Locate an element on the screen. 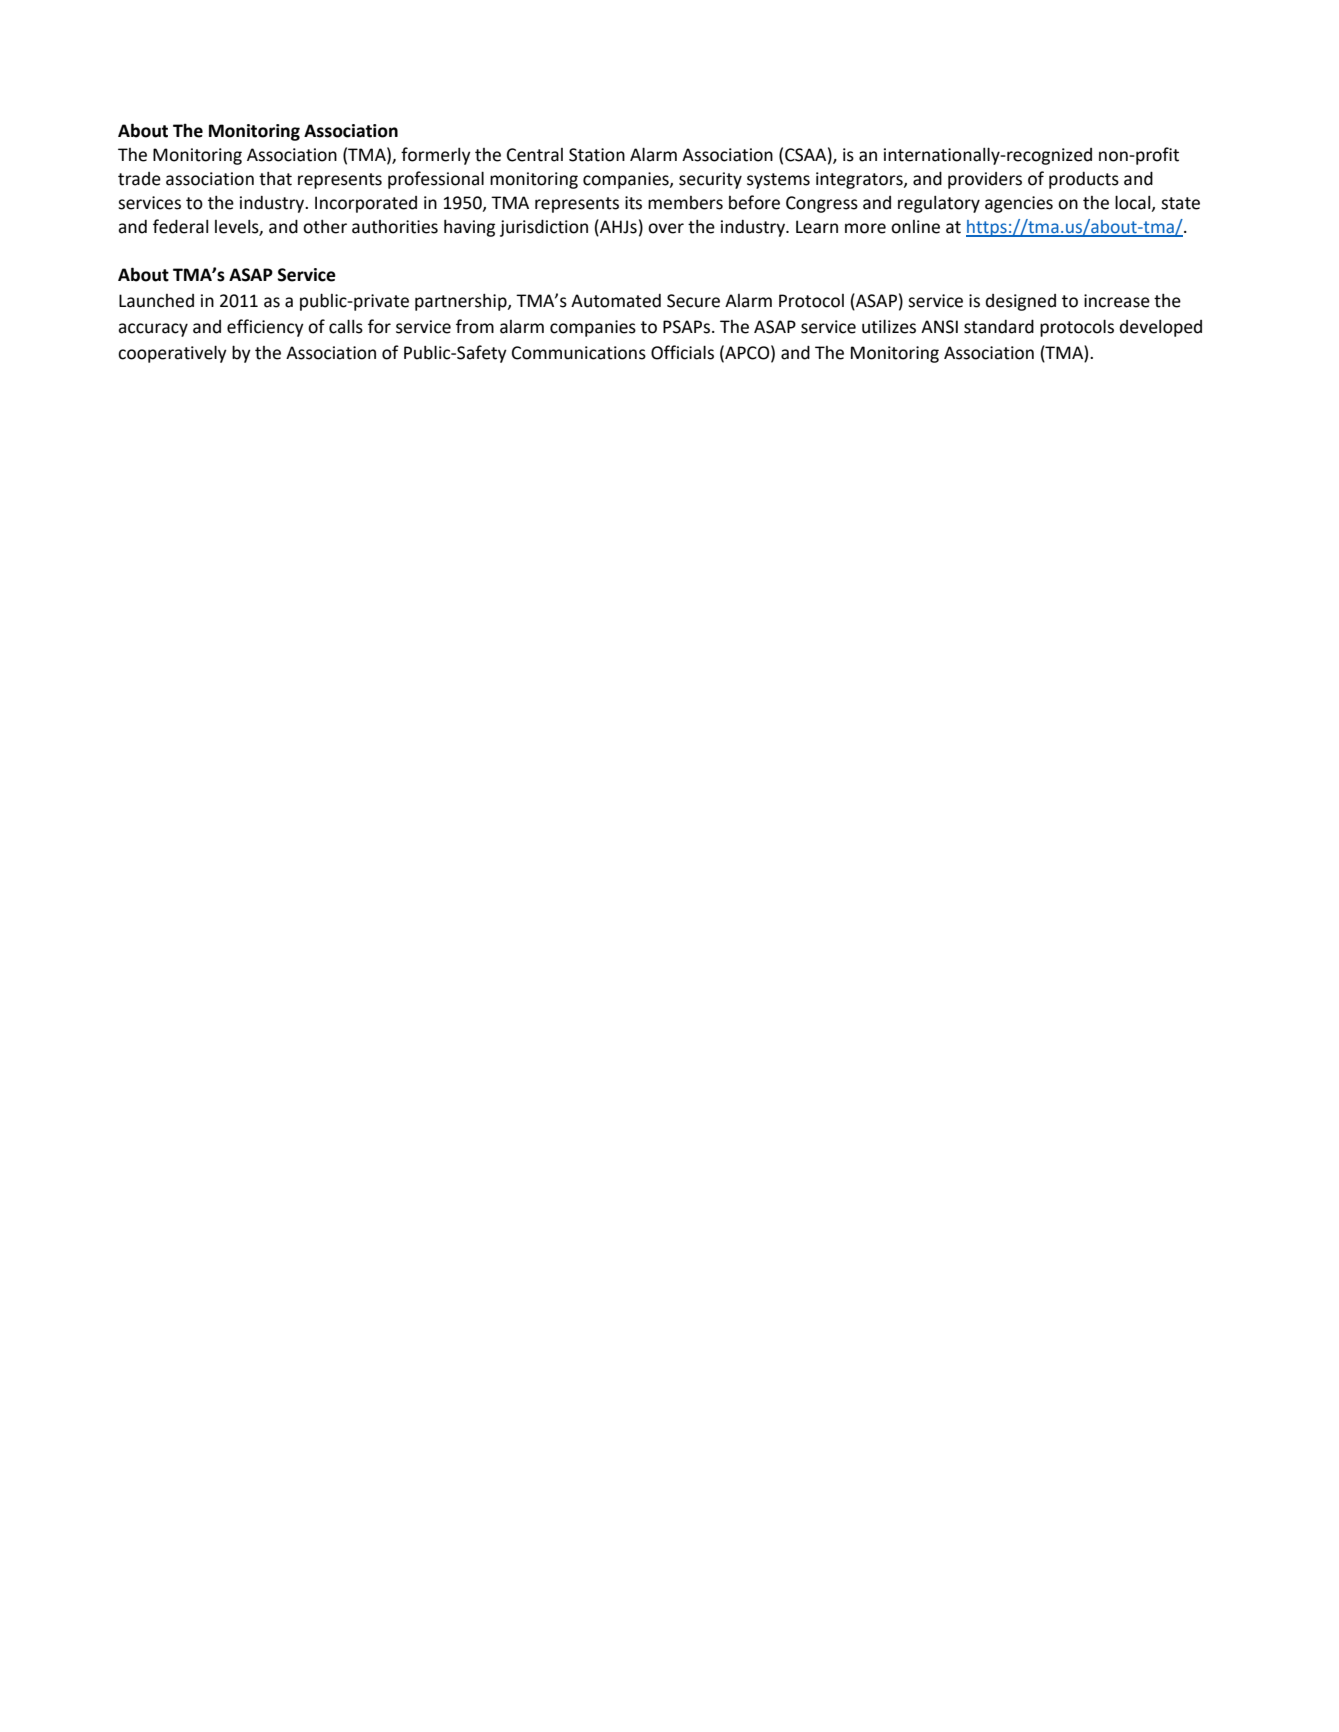 The width and height of the screenshot is (1339, 1732). Station is located at coordinates (597, 155).
